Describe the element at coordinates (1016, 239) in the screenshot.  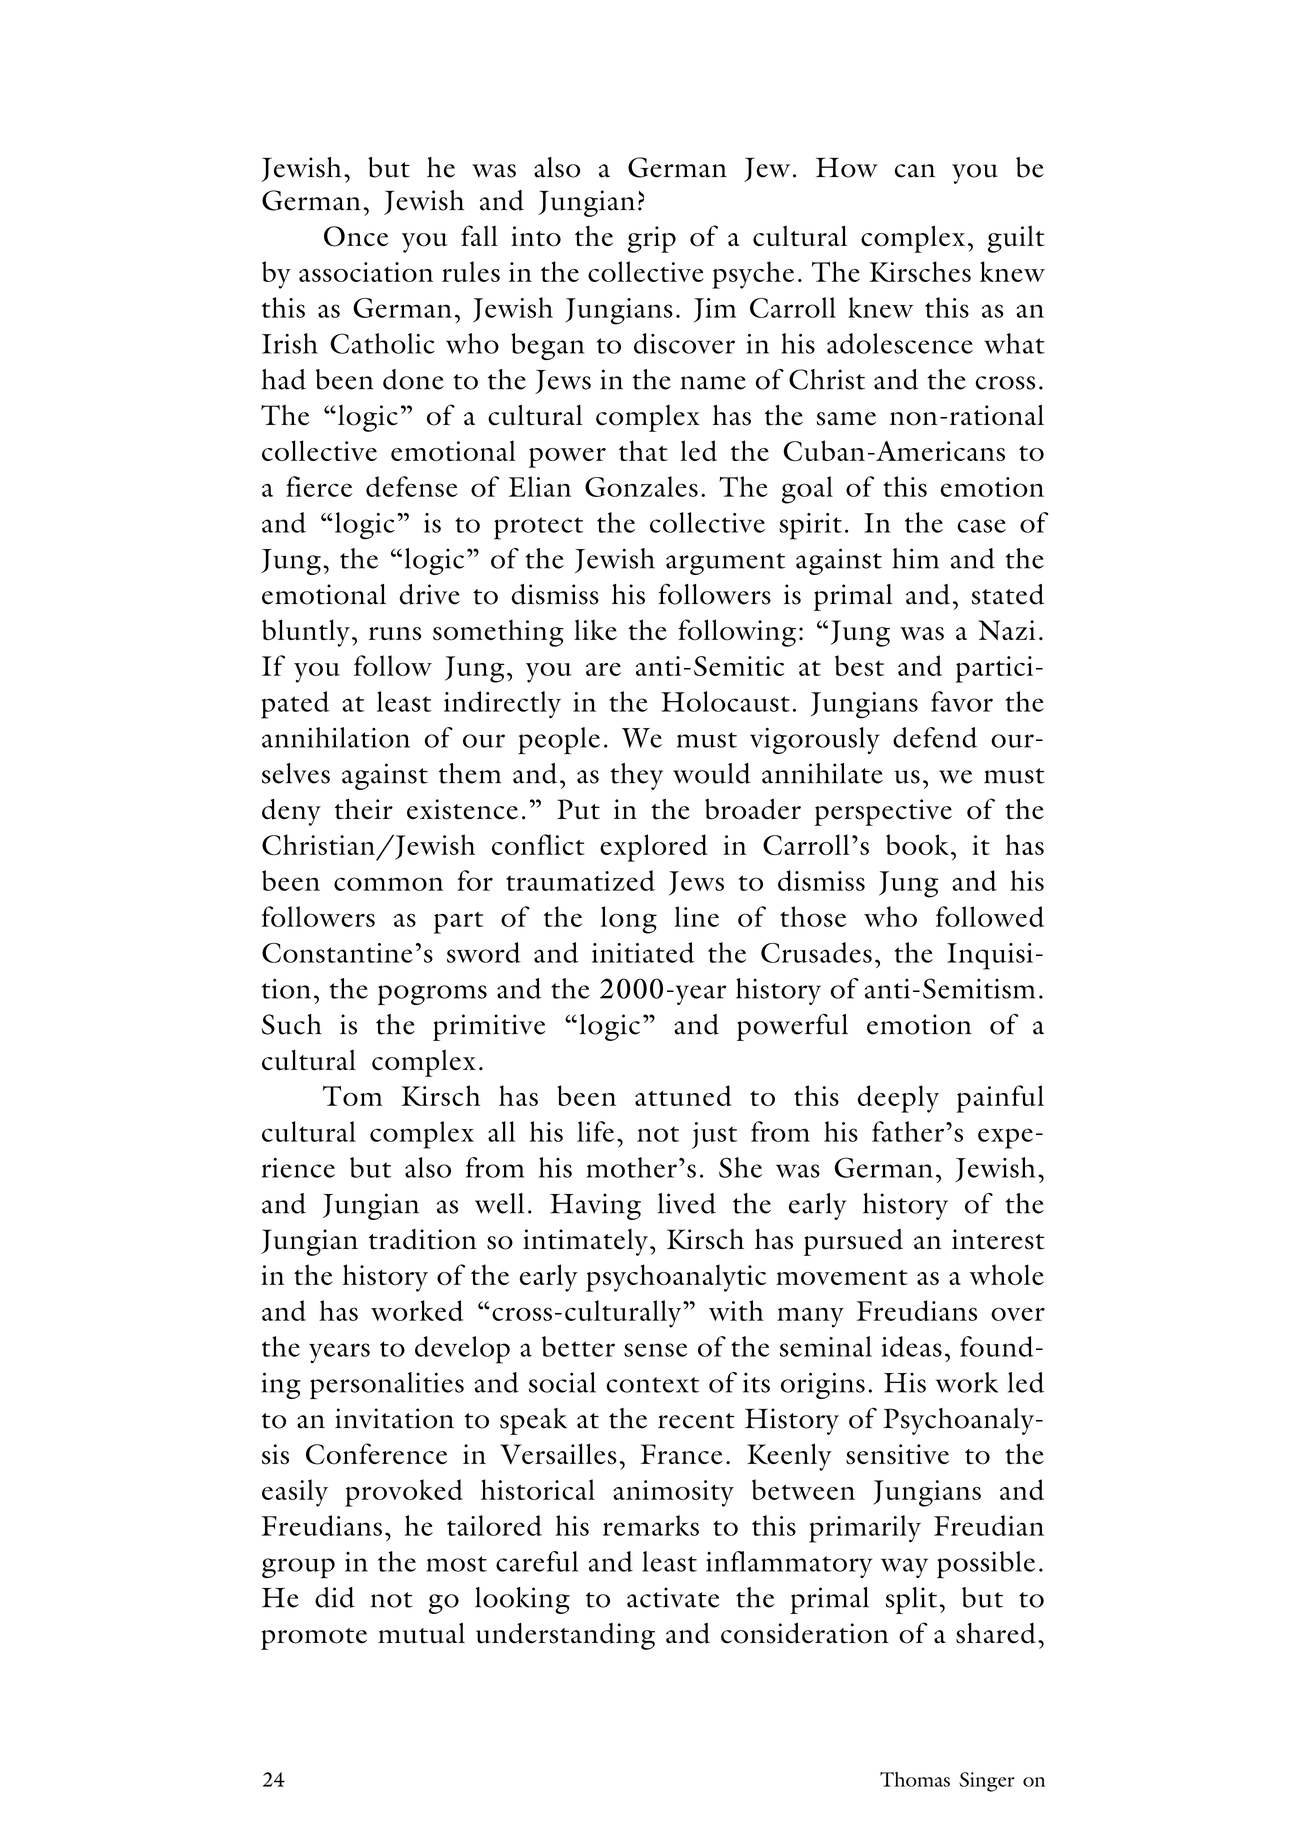
I see `guilt` at that location.
